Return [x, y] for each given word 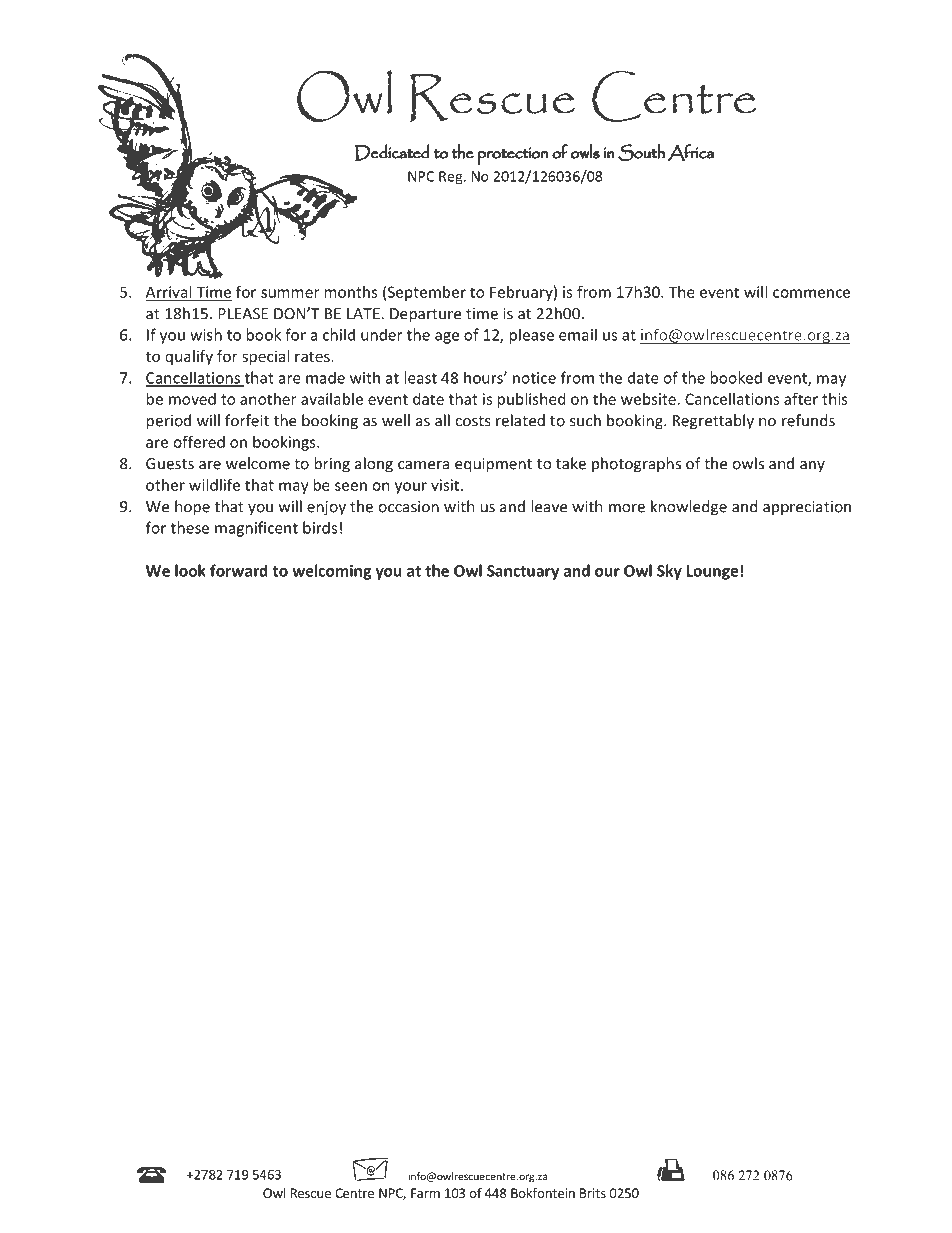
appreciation [807, 508]
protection [512, 156]
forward [239, 570]
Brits [593, 1193]
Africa [691, 152]
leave [549, 506]
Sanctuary [523, 572]
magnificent [256, 529]
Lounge [712, 572]
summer [290, 293]
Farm [425, 1193]
